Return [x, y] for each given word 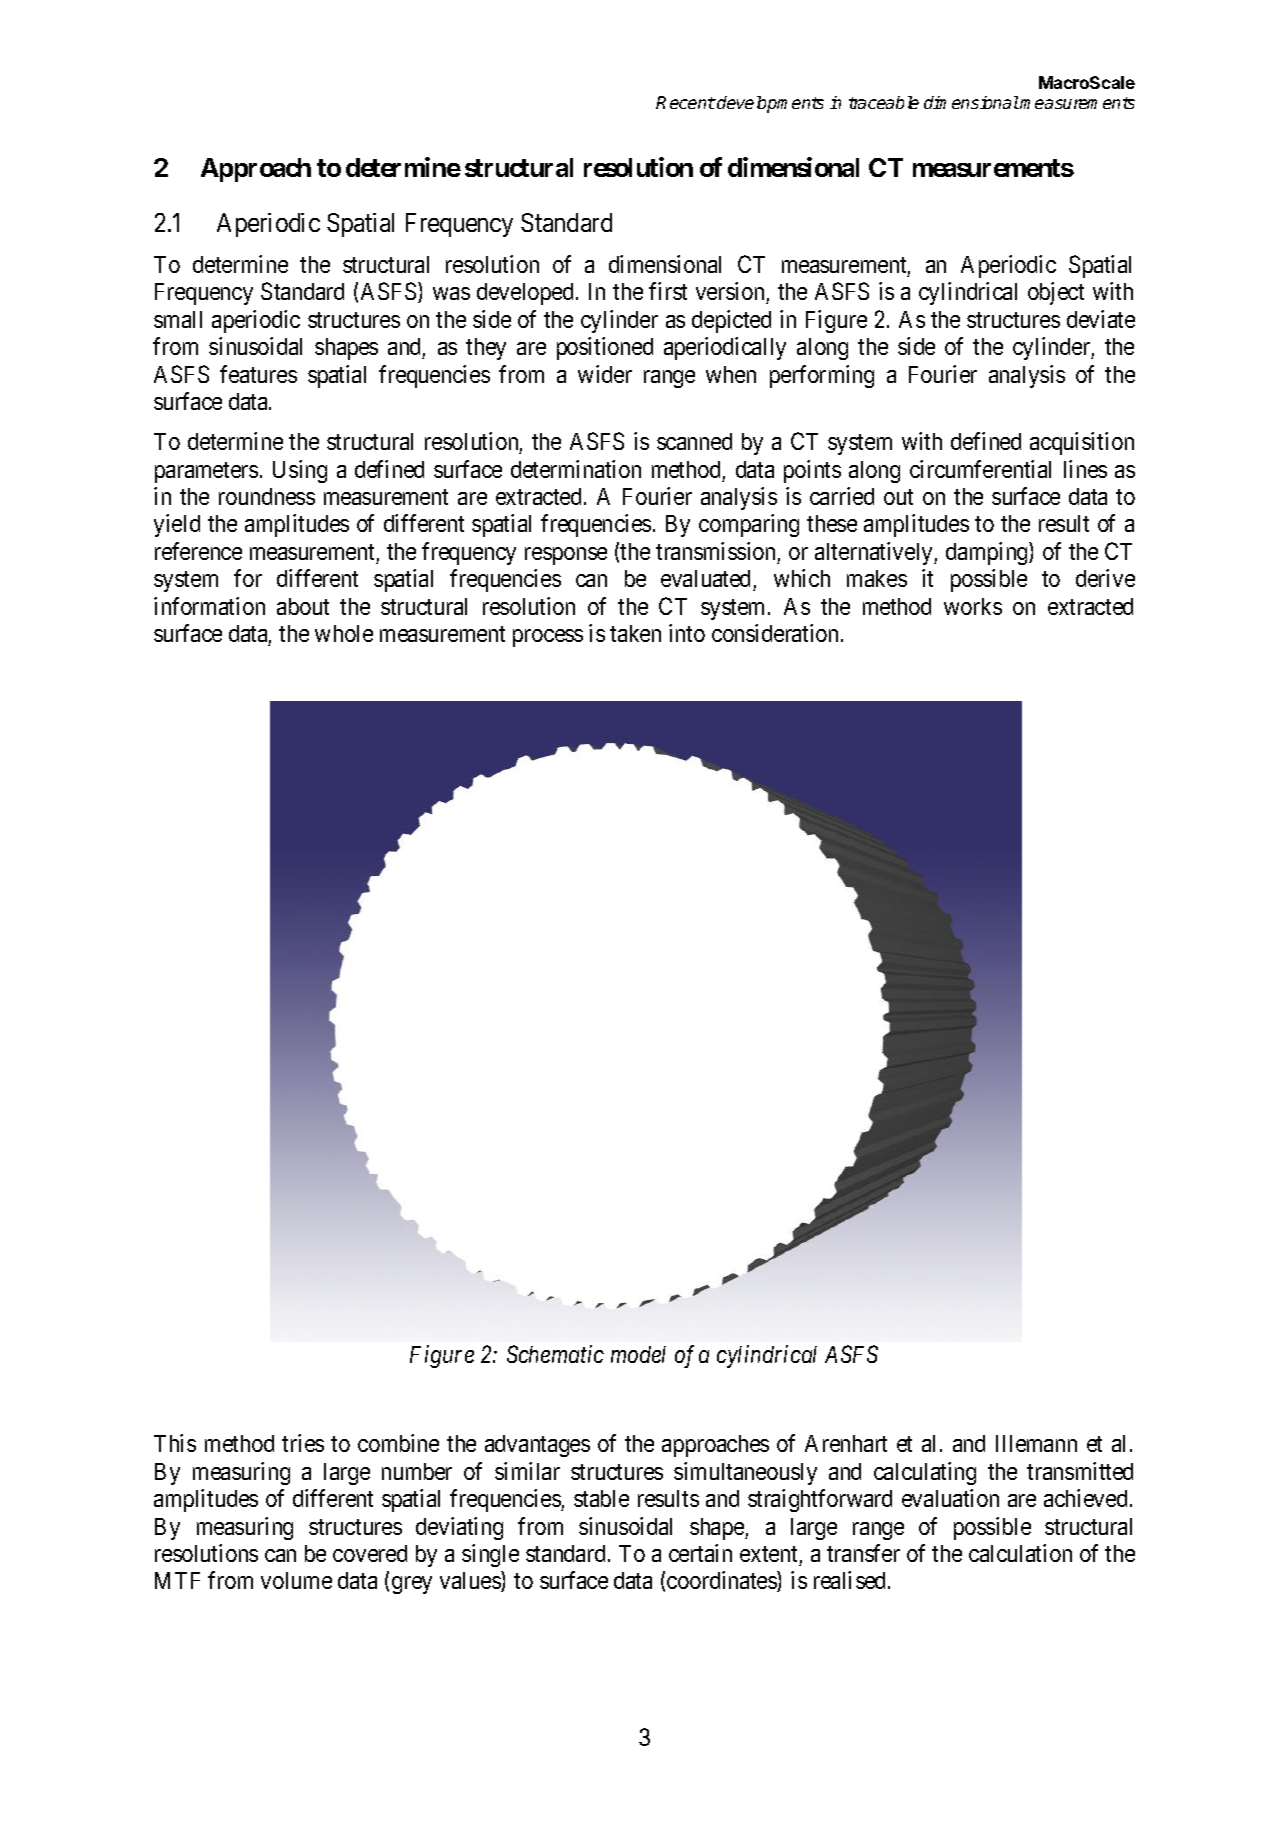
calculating [925, 1473]
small [178, 319]
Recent [686, 102]
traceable [884, 102]
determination [576, 469]
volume [296, 1580]
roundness [267, 496]
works [973, 606]
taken [635, 633]
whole [344, 633]
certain [700, 1553]
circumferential [980, 469]
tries [303, 1443]
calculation [1020, 1553]
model [638, 1354]
